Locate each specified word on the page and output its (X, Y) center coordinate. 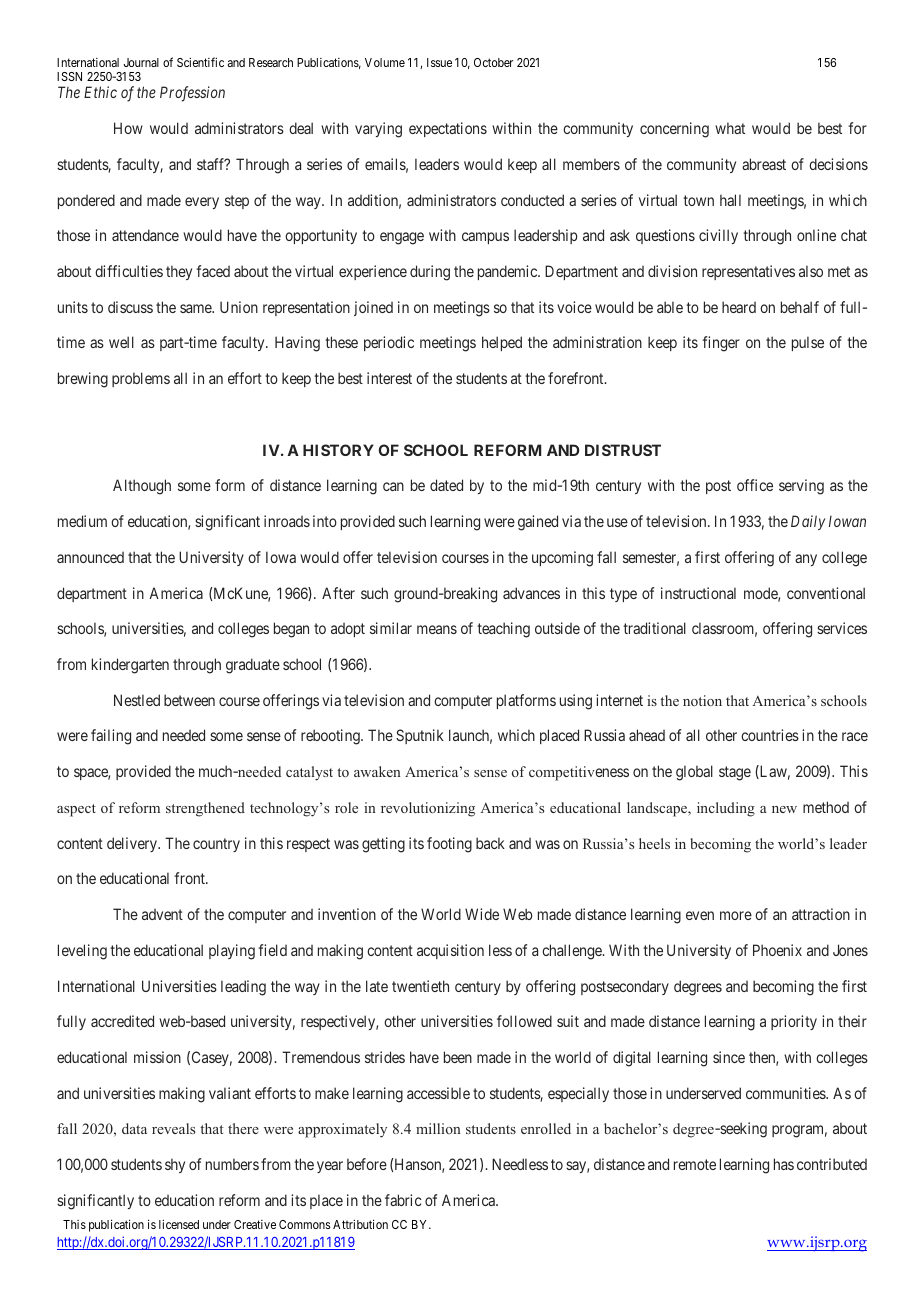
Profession (192, 94)
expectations (448, 129)
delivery (133, 844)
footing (449, 845)
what (730, 128)
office (755, 485)
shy (175, 1165)
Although (142, 487)
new (784, 809)
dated (446, 485)
